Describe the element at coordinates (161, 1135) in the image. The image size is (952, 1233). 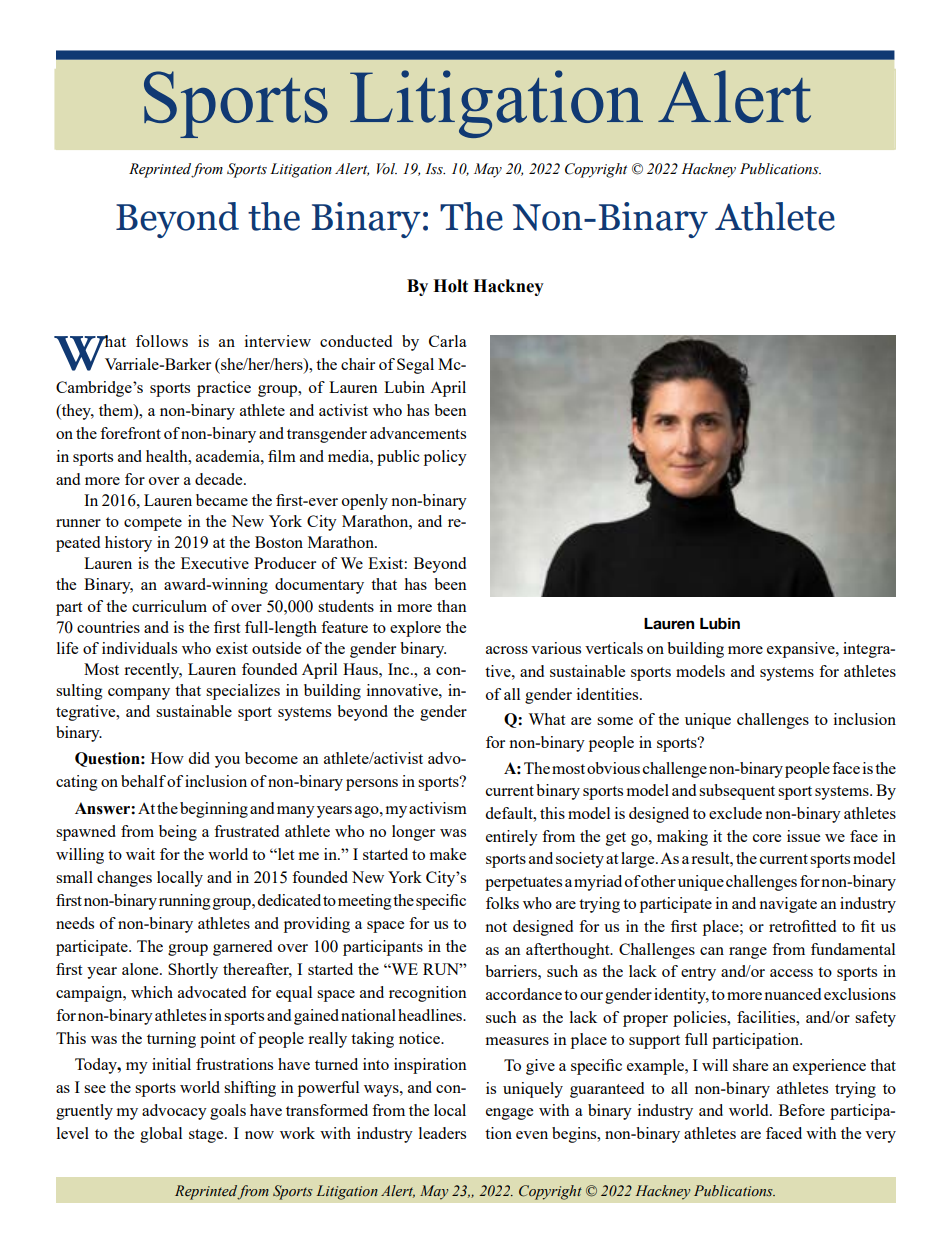
I see `global` at that location.
